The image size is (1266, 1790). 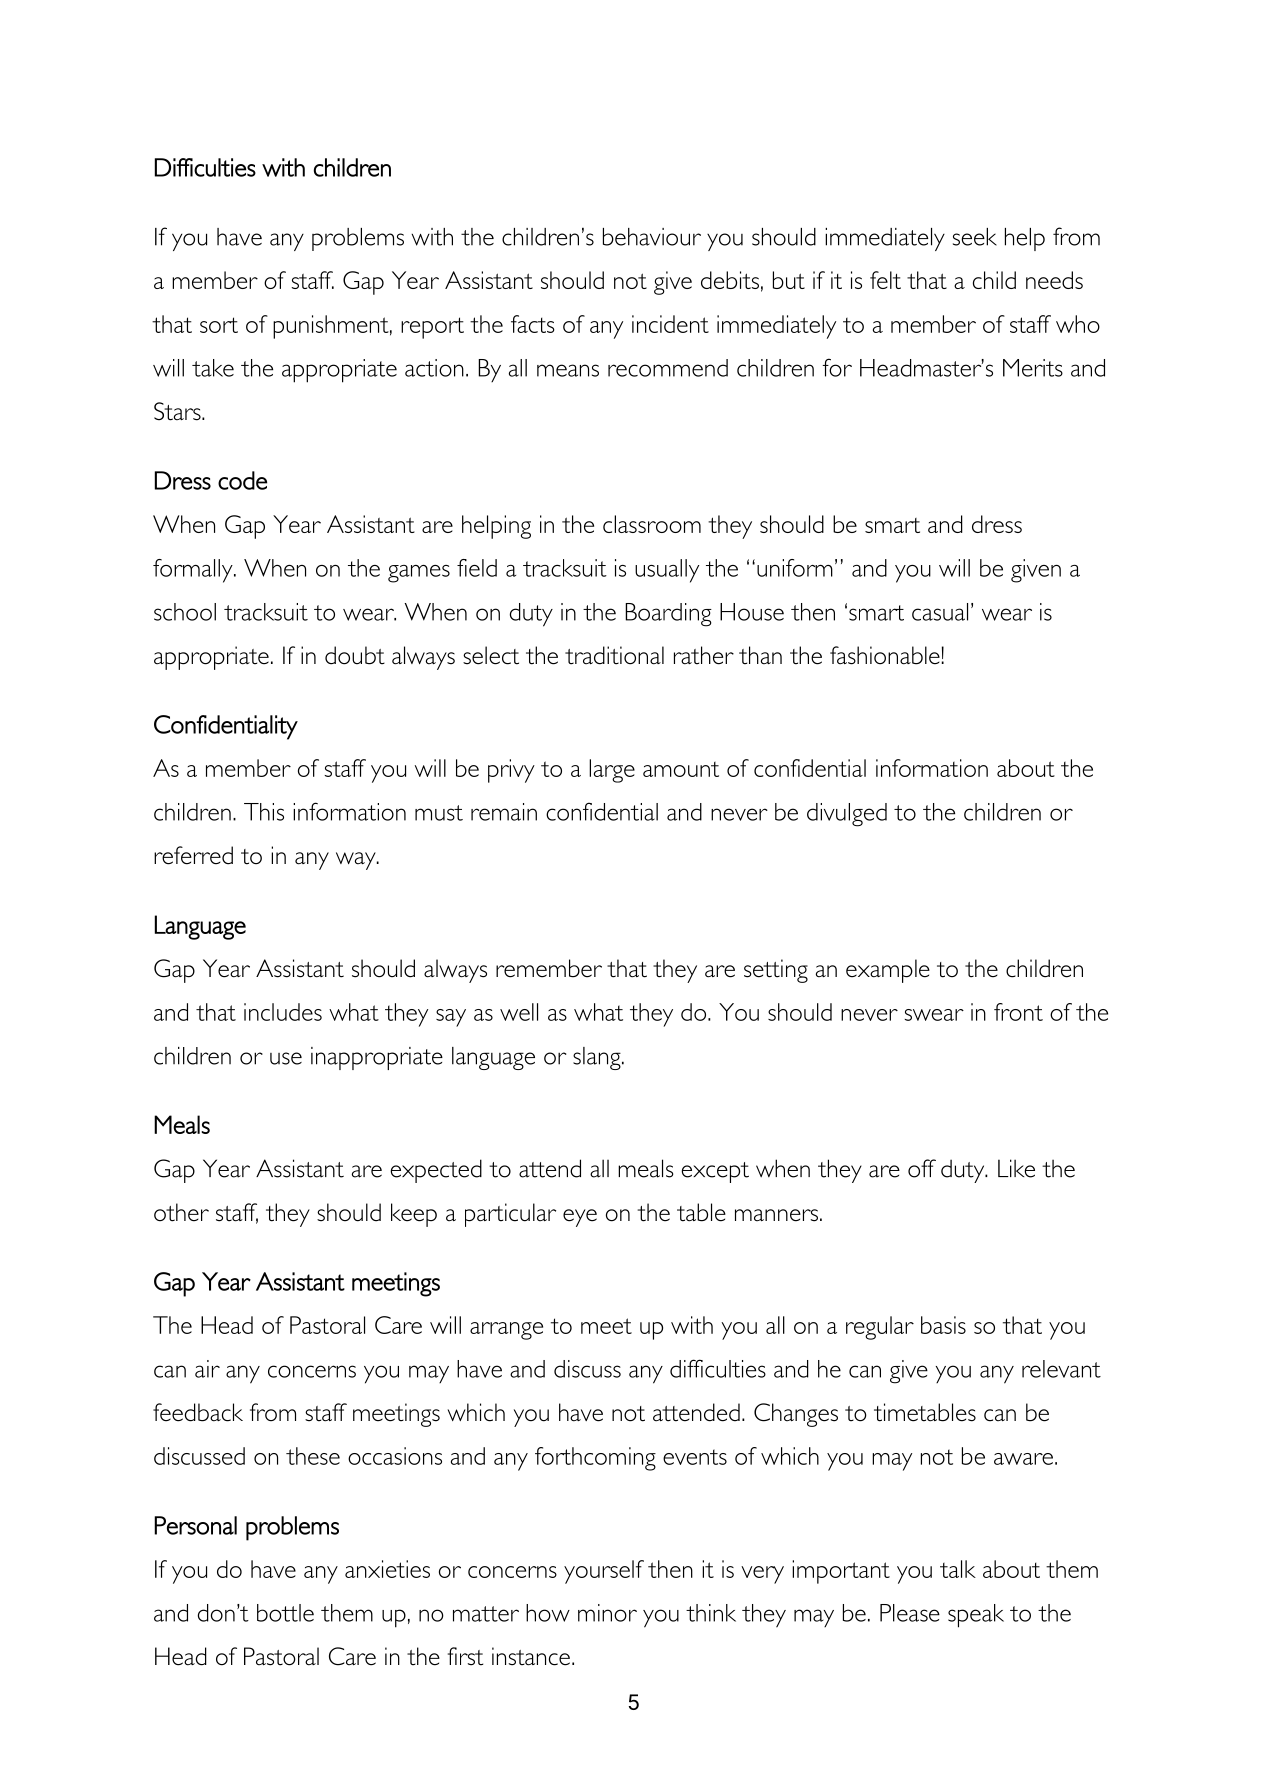 I want to click on bottle, so click(x=285, y=1613).
